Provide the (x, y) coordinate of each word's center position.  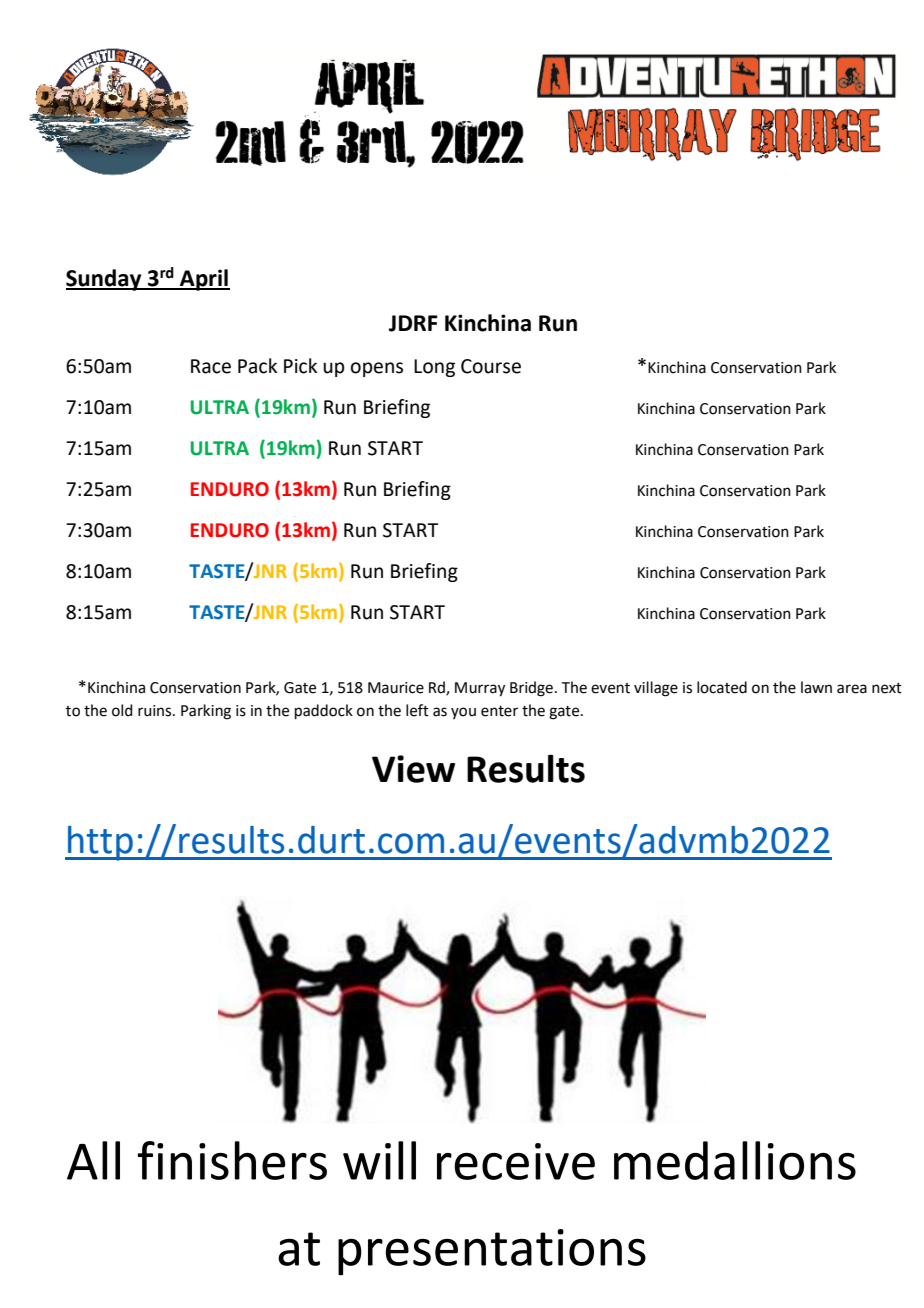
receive (516, 1161)
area (852, 689)
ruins (156, 711)
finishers (232, 1160)
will (379, 1160)
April (204, 280)
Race (211, 366)
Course (491, 366)
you (463, 713)
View (413, 769)
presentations (492, 1252)
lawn (816, 687)
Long (434, 368)
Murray (480, 689)
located (722, 687)
